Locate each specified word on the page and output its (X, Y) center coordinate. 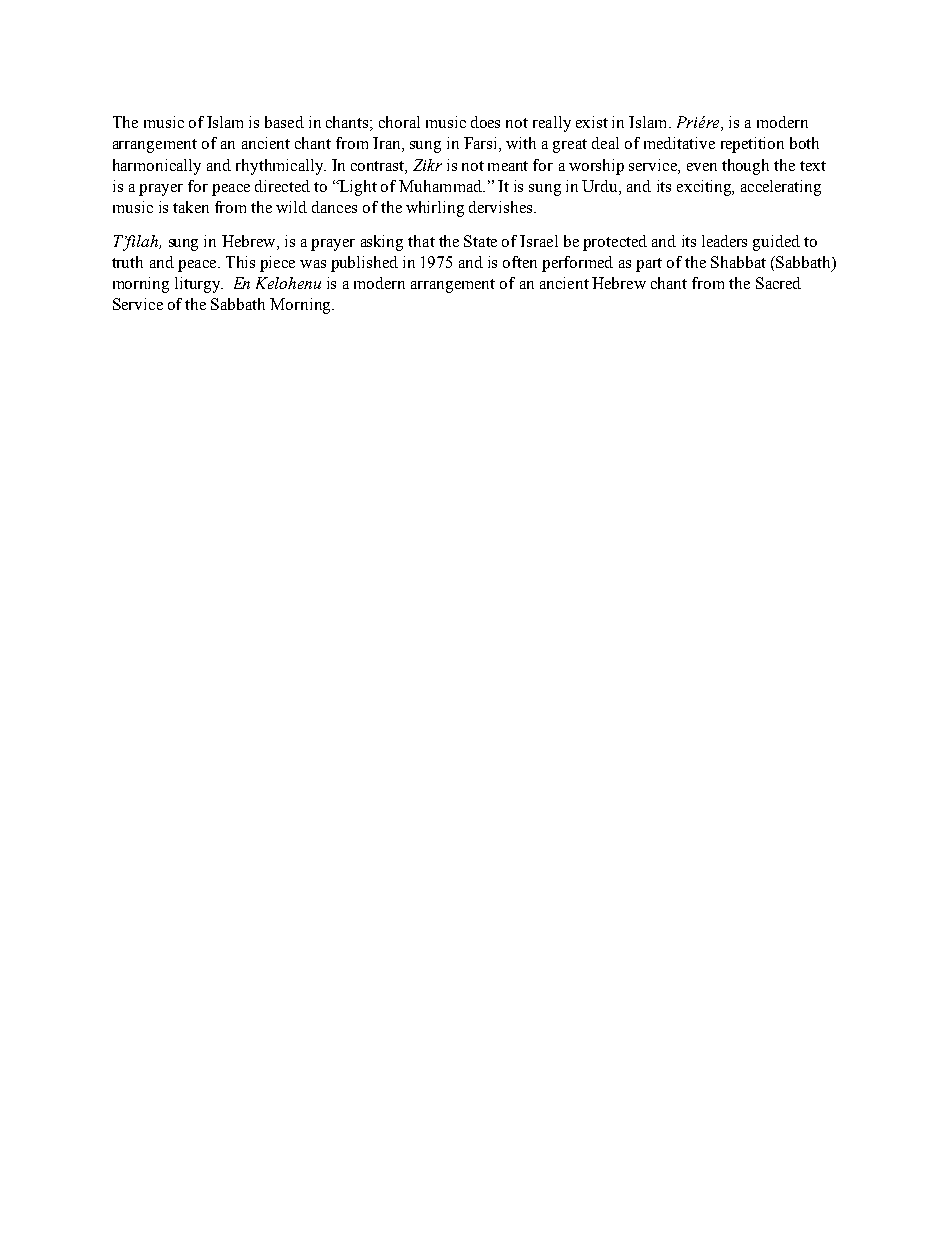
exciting (705, 188)
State (480, 241)
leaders (724, 241)
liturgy (199, 285)
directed (282, 186)
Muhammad (442, 186)
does (485, 122)
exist (592, 122)
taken (191, 207)
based (284, 122)
